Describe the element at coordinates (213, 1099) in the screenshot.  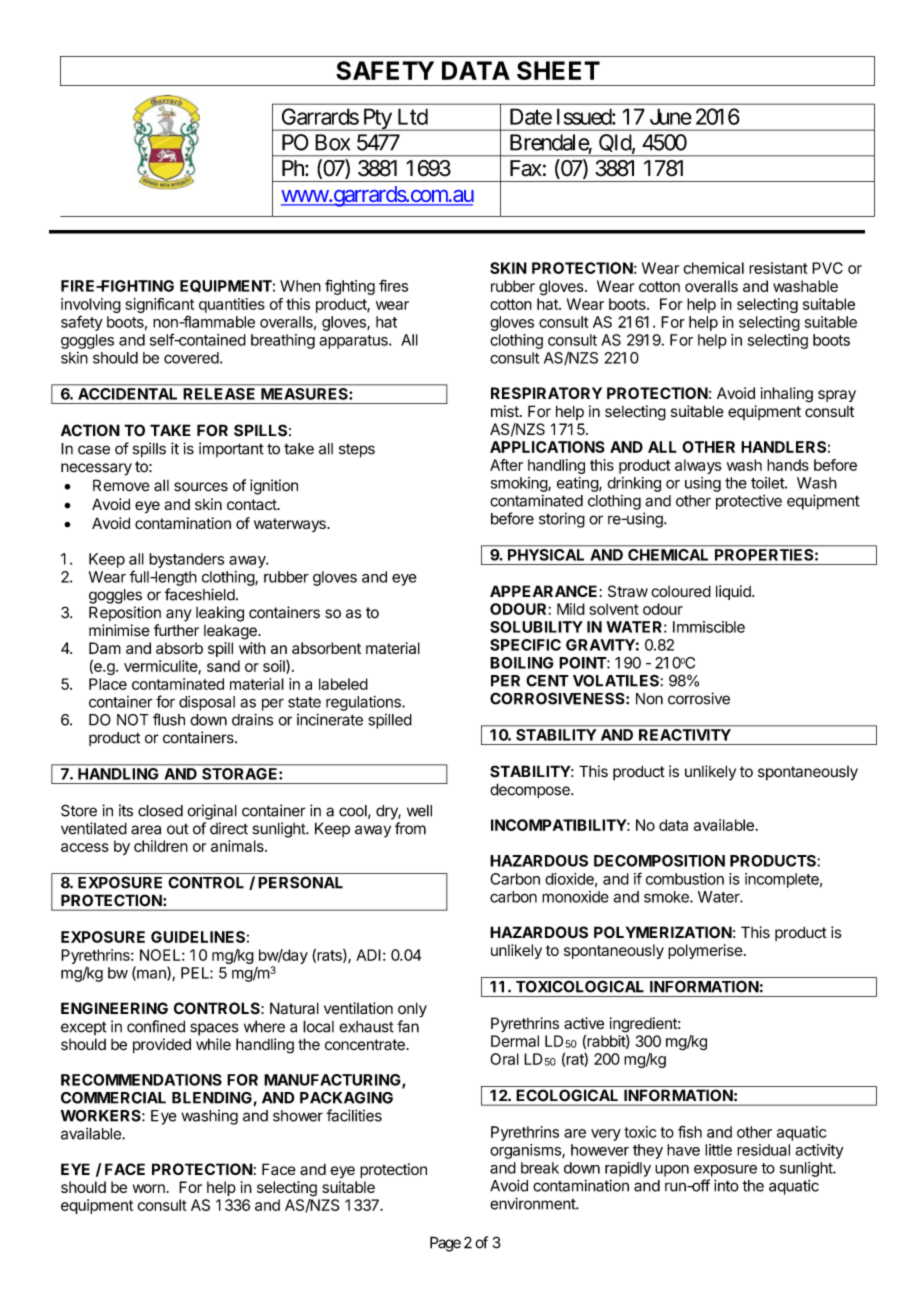
I see `BLENDING` at that location.
